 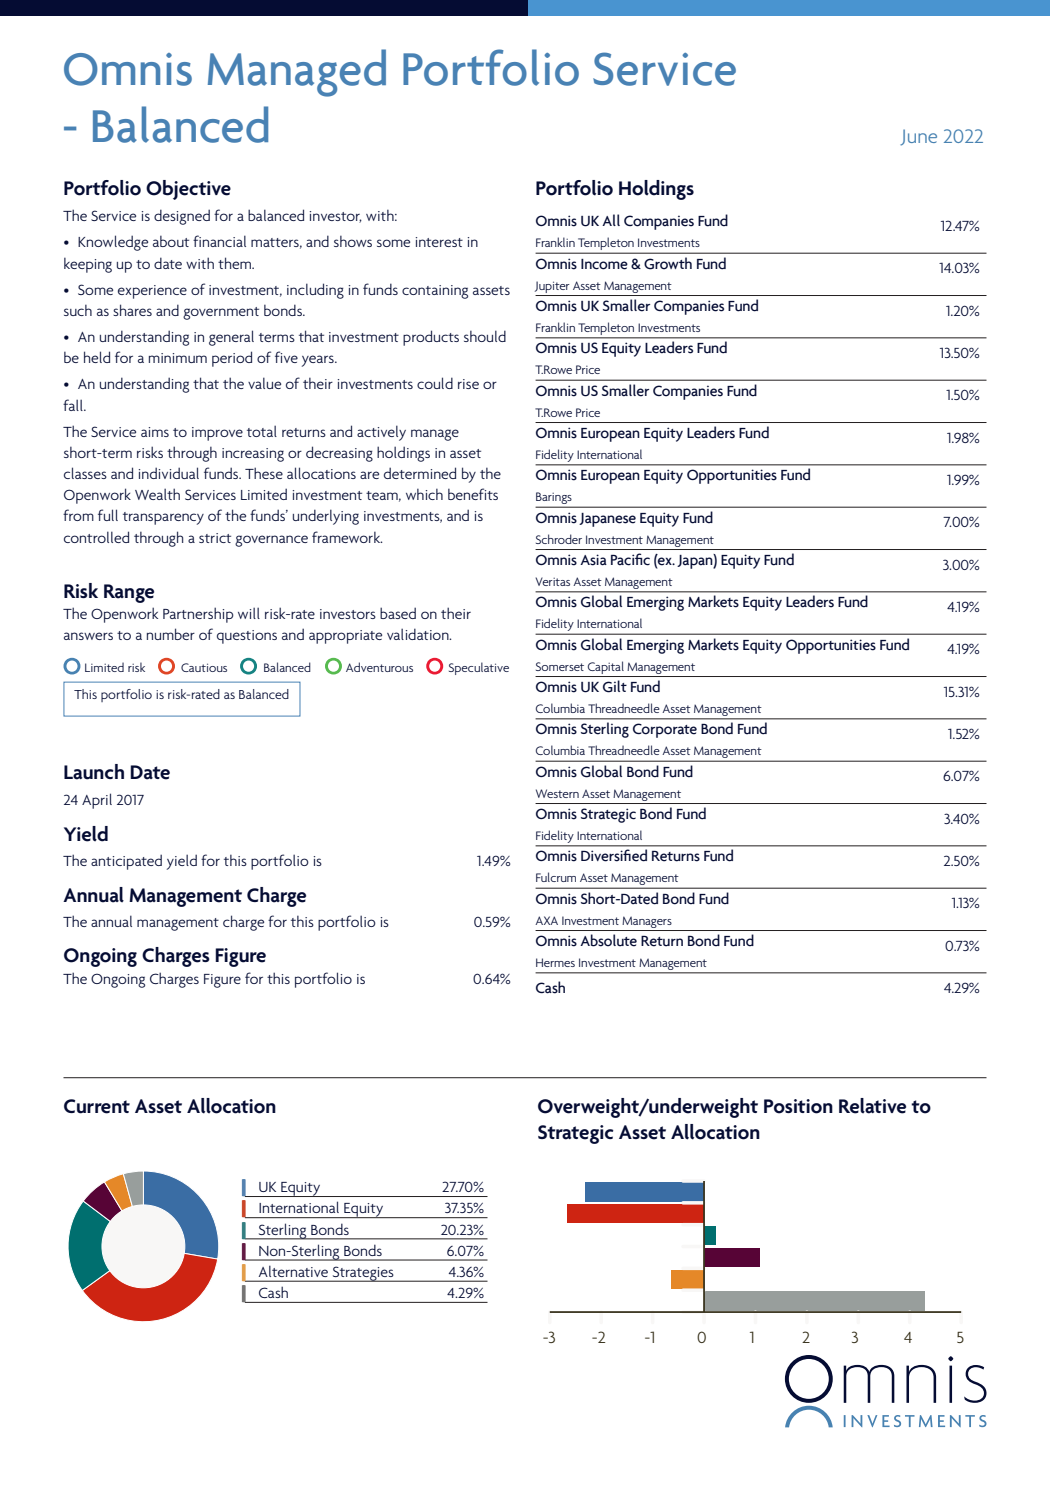 I want to click on Position, so click(x=798, y=1106).
